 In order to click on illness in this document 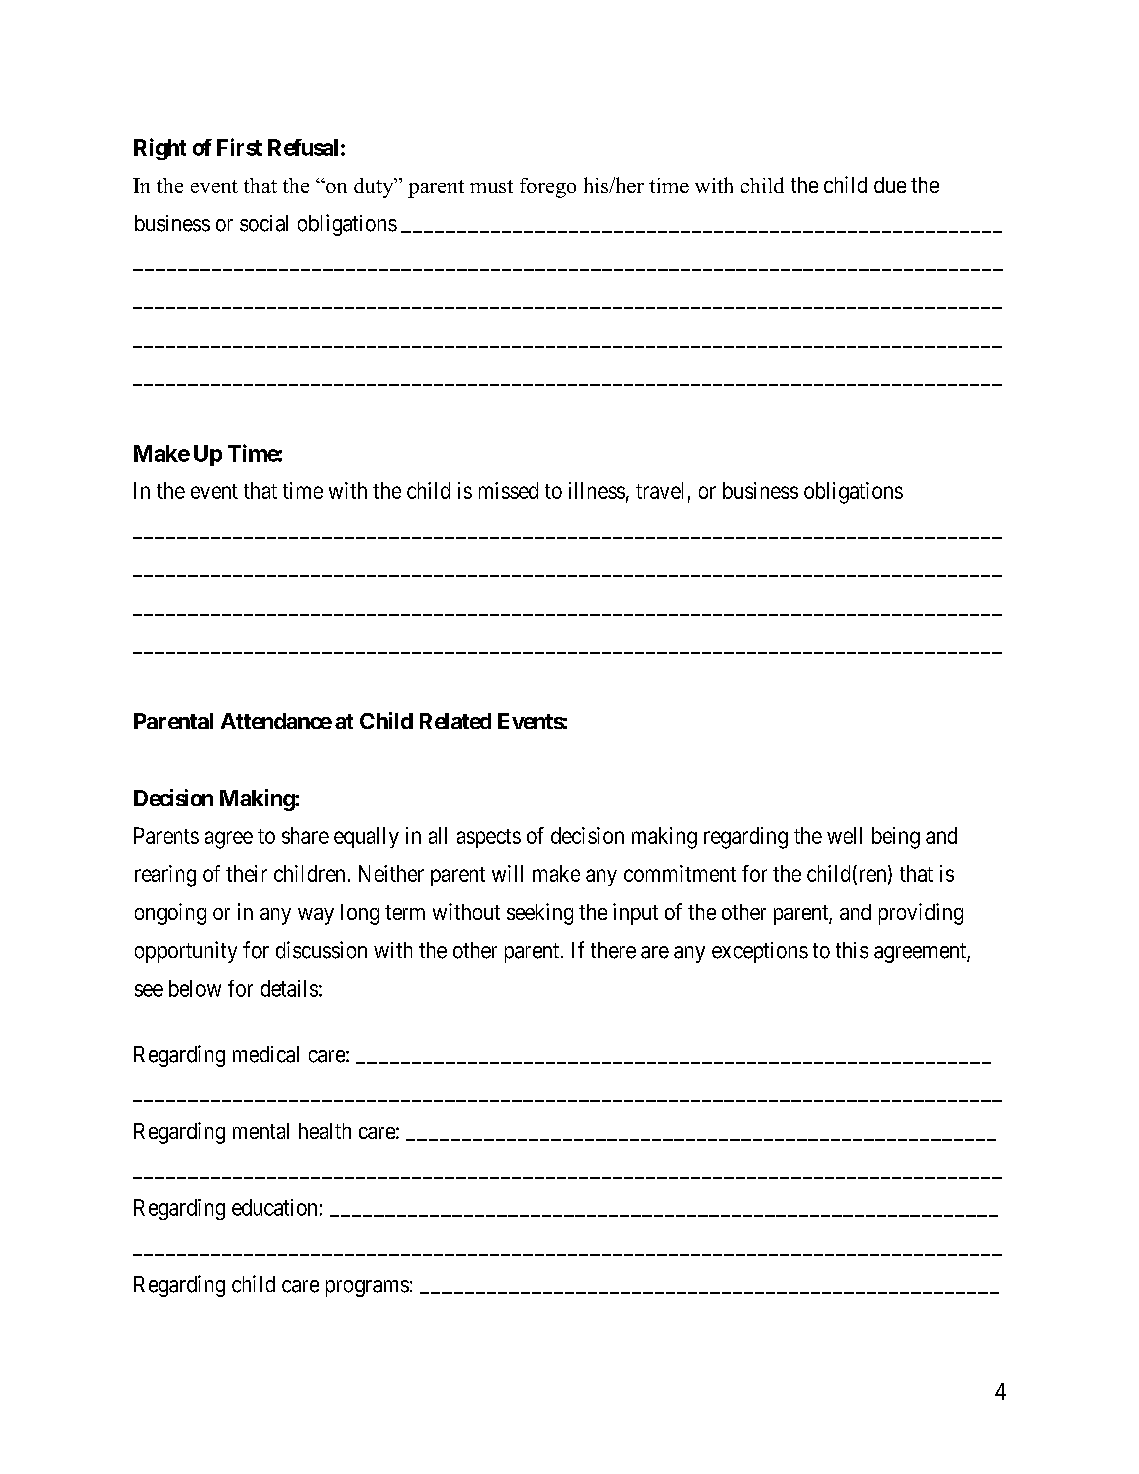, I will do `click(597, 490)`.
